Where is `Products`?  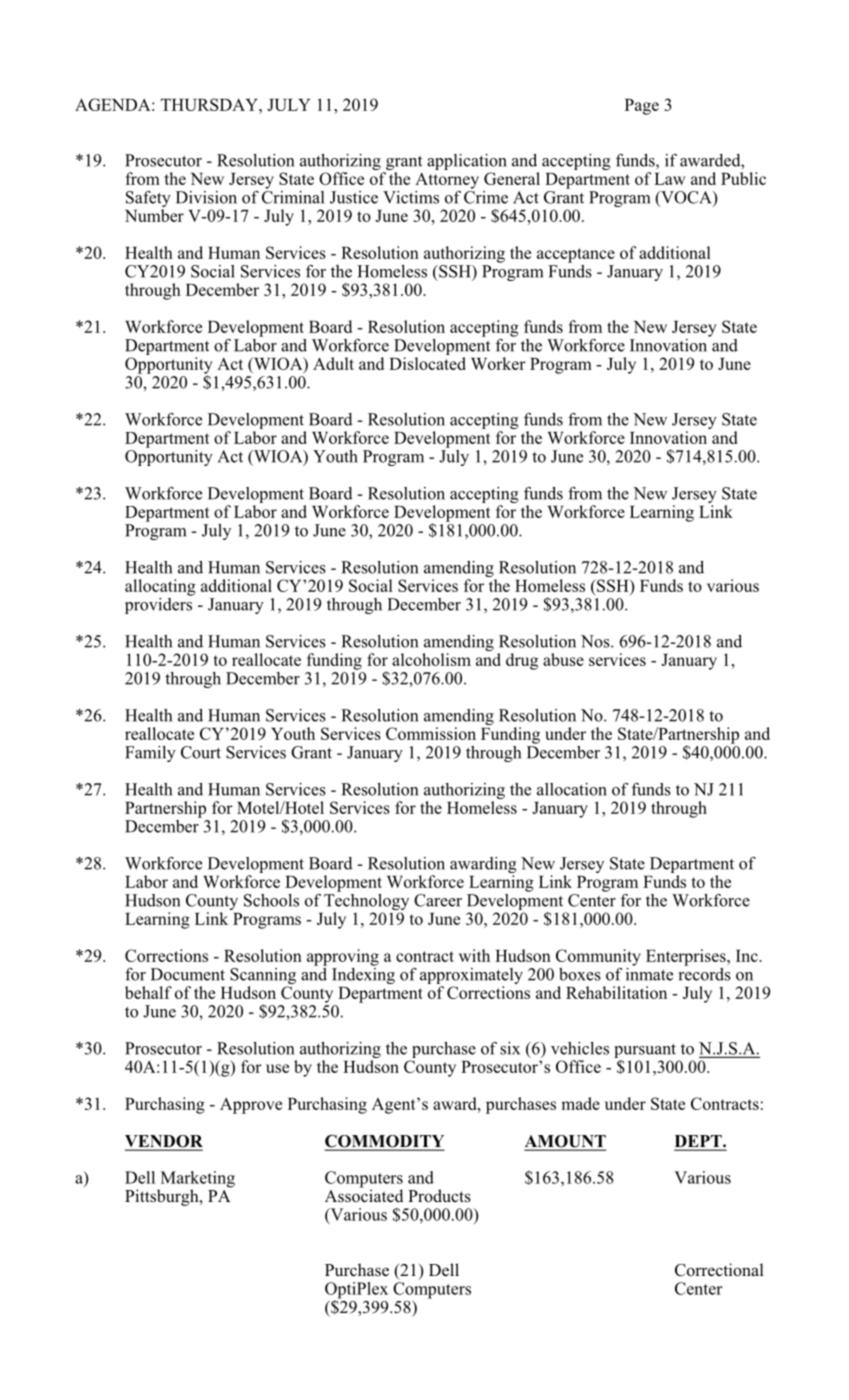 Products is located at coordinates (439, 1196).
